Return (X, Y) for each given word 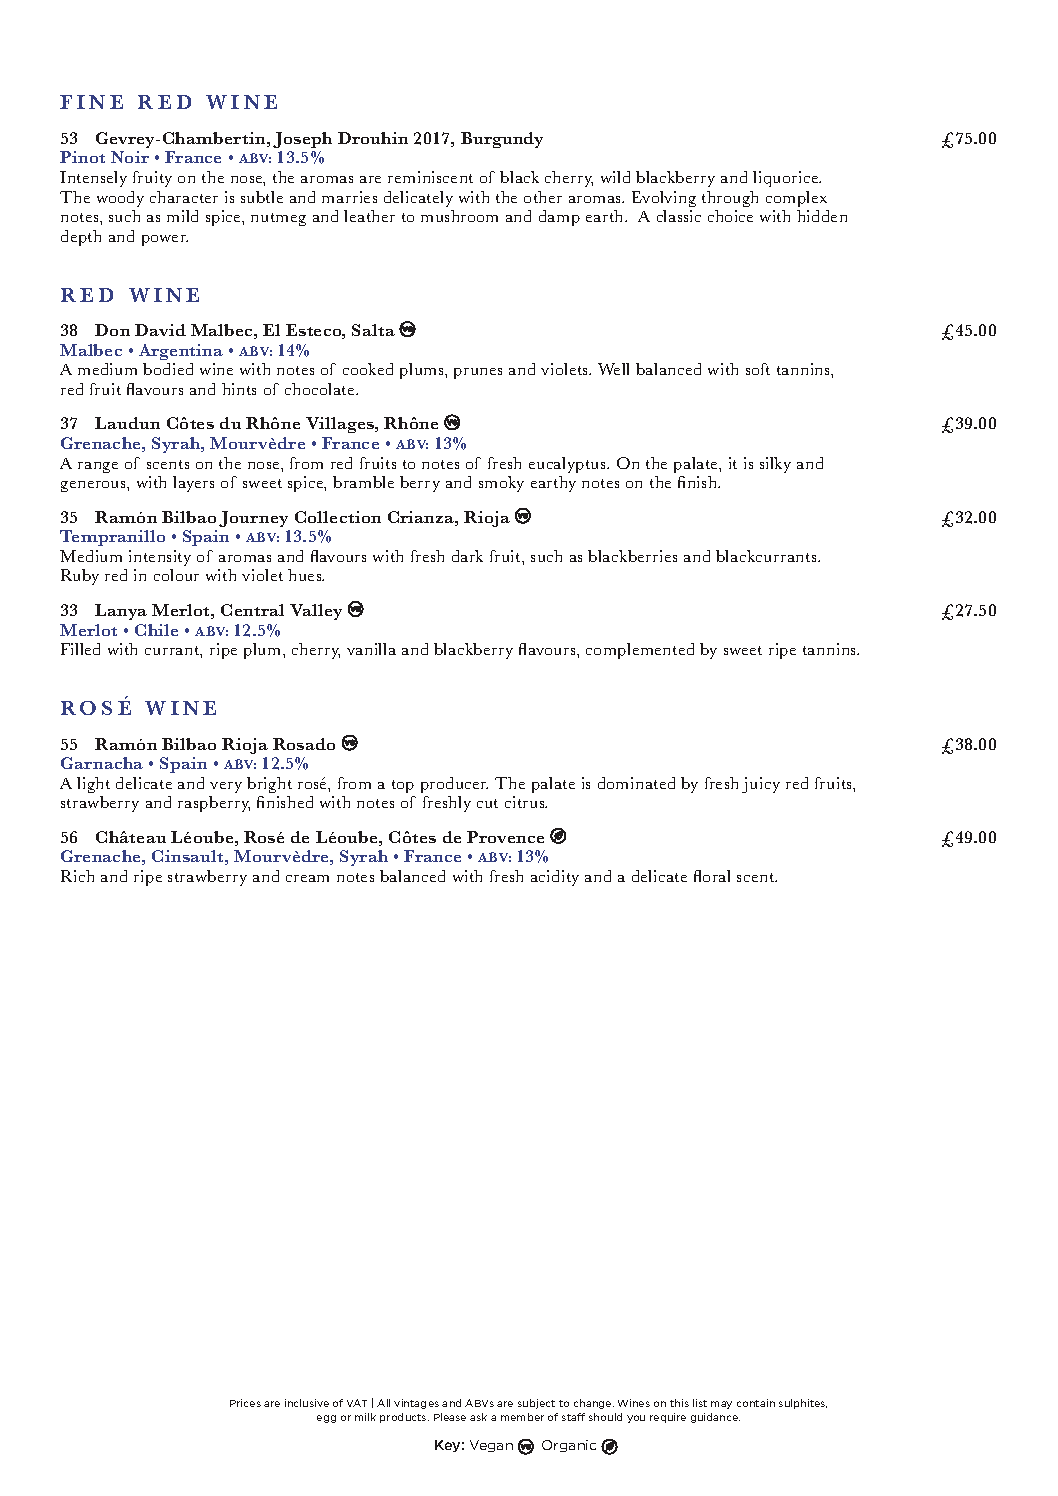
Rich (77, 876)
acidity (555, 878)
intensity (160, 558)
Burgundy (502, 140)
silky (775, 465)
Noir (130, 157)
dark (467, 556)
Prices (245, 1403)
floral (712, 876)
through (730, 199)
